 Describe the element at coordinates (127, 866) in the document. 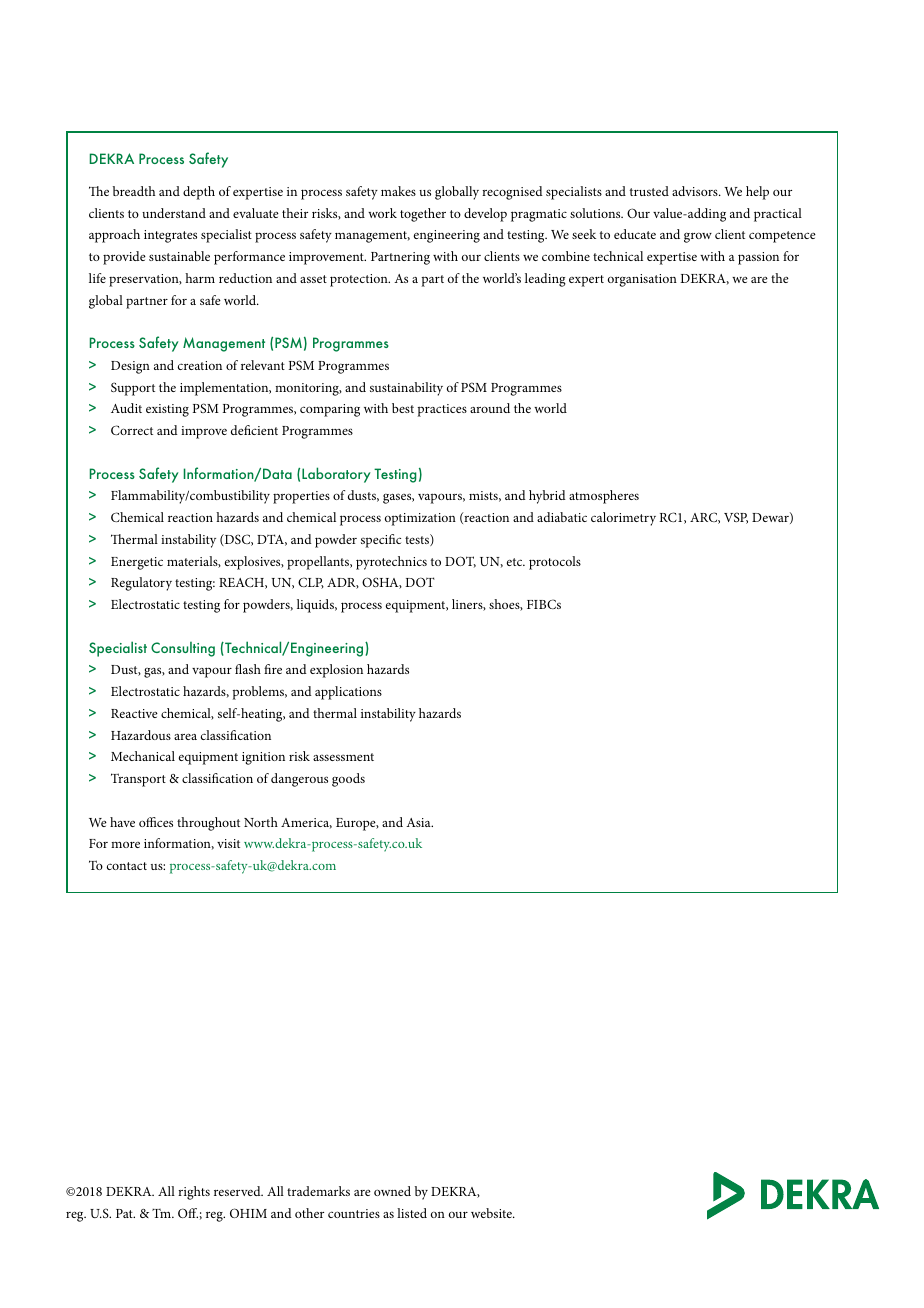

I see `contact` at that location.
